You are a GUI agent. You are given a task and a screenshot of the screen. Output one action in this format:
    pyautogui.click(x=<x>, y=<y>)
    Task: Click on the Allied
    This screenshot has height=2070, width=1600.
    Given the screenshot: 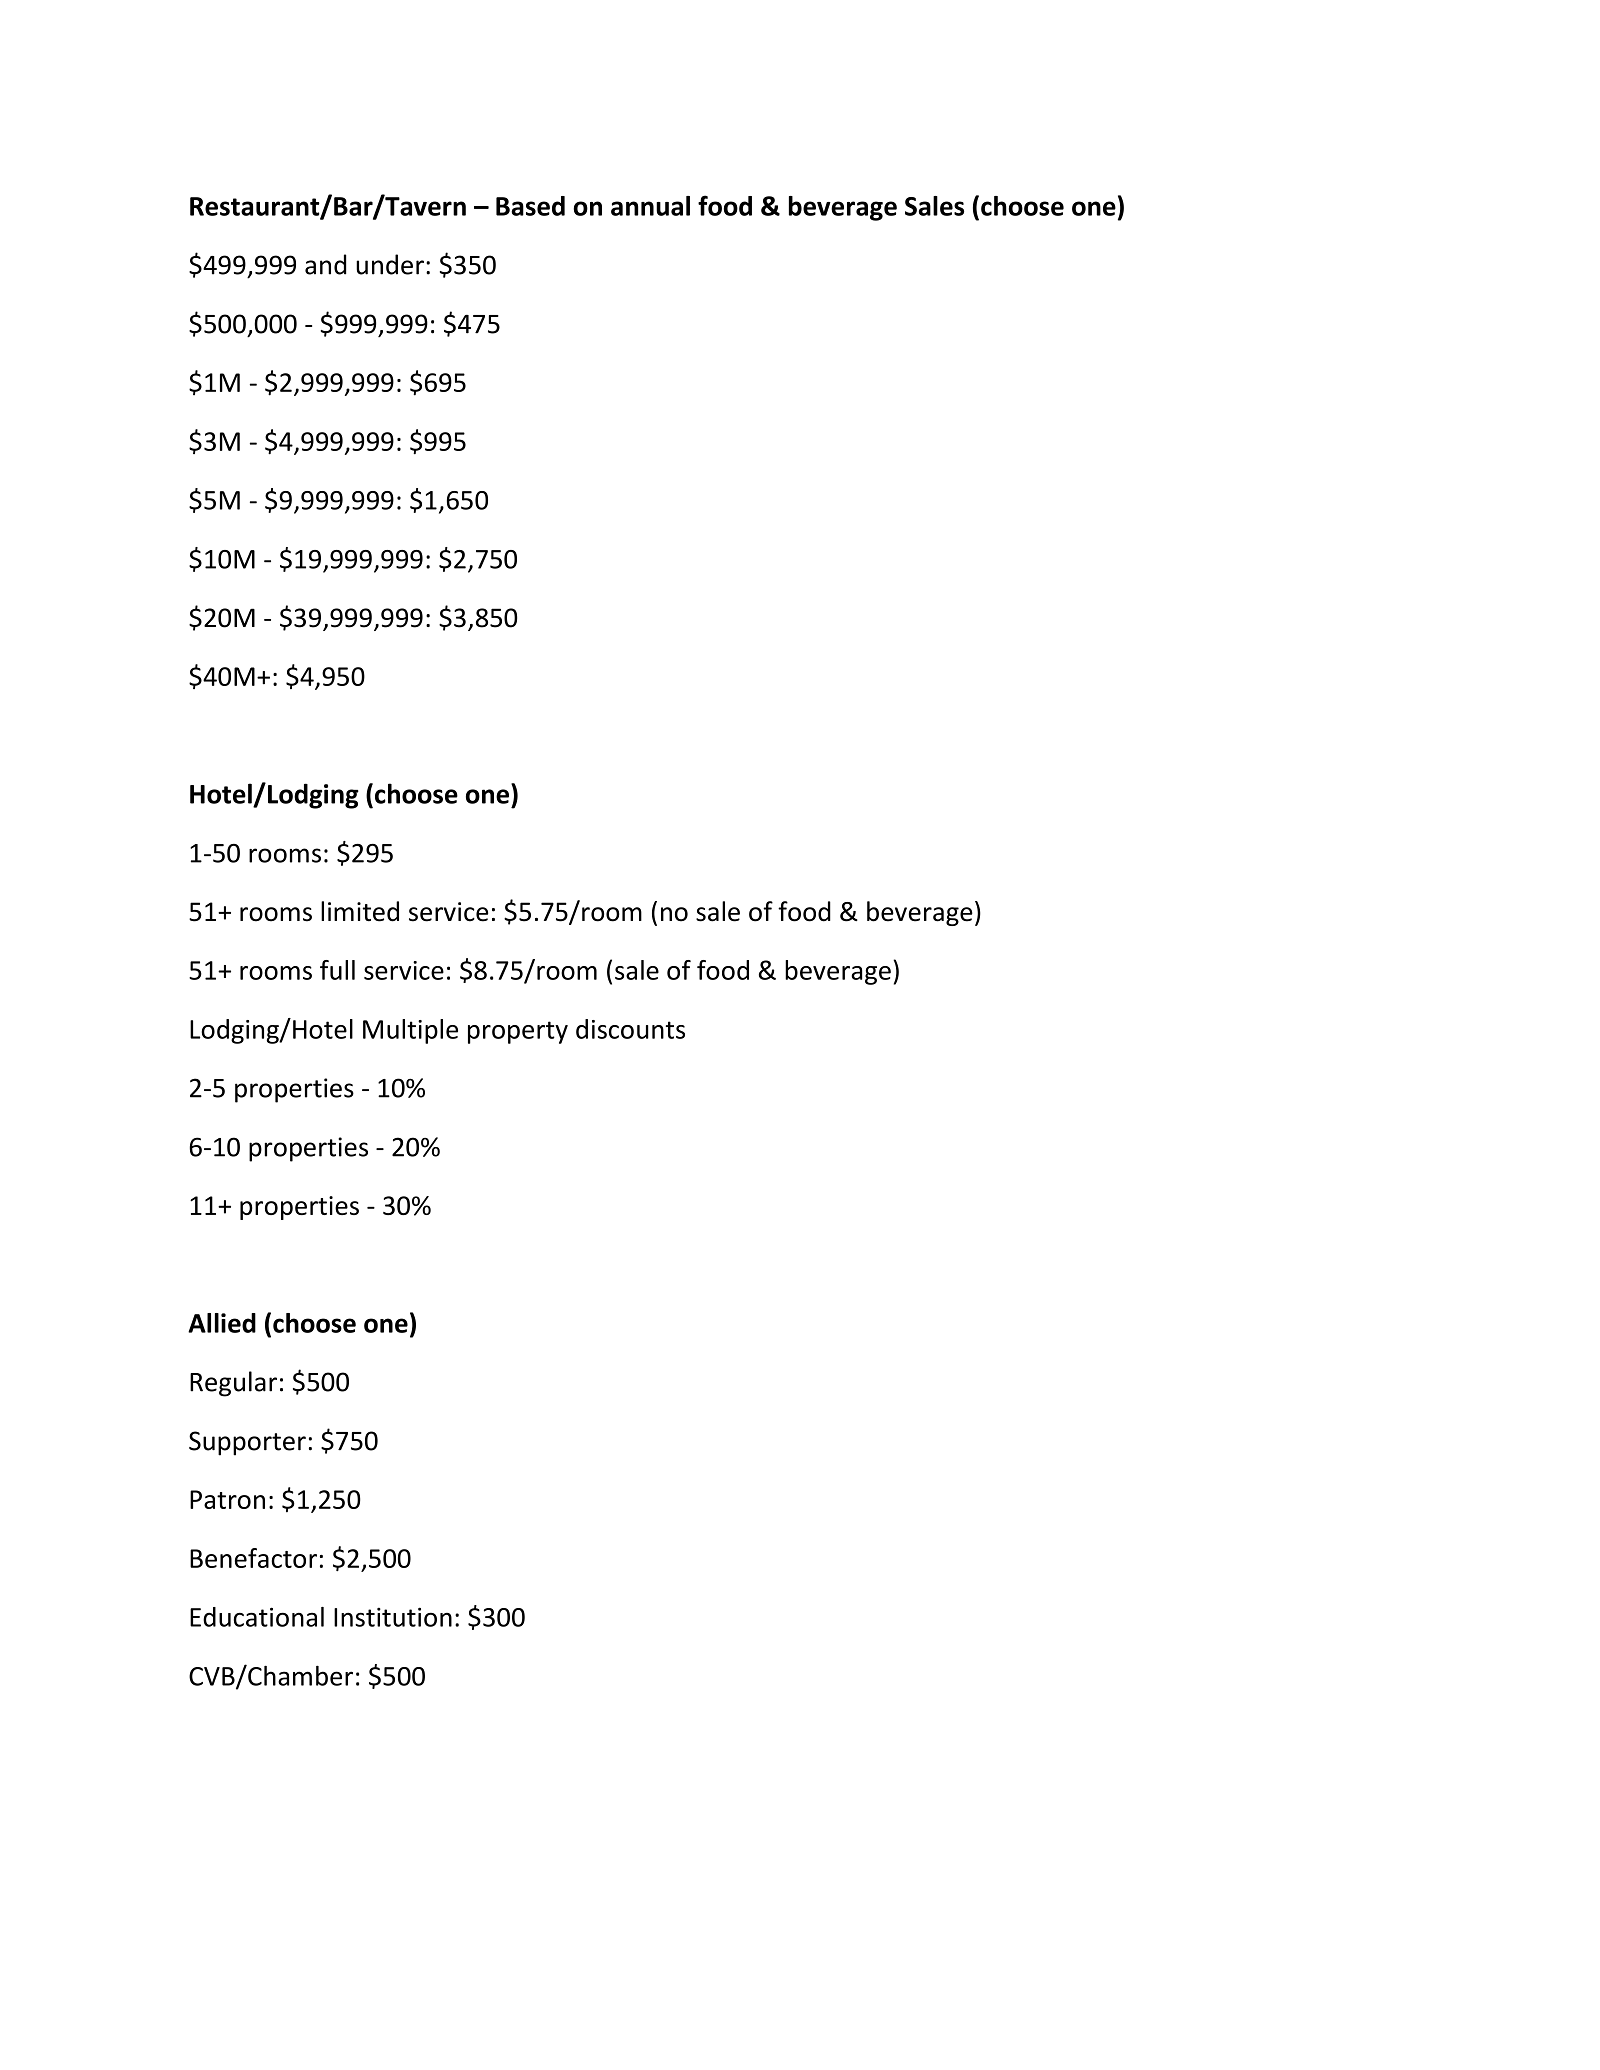 What is the action you would take?
    pyautogui.click(x=222, y=1323)
